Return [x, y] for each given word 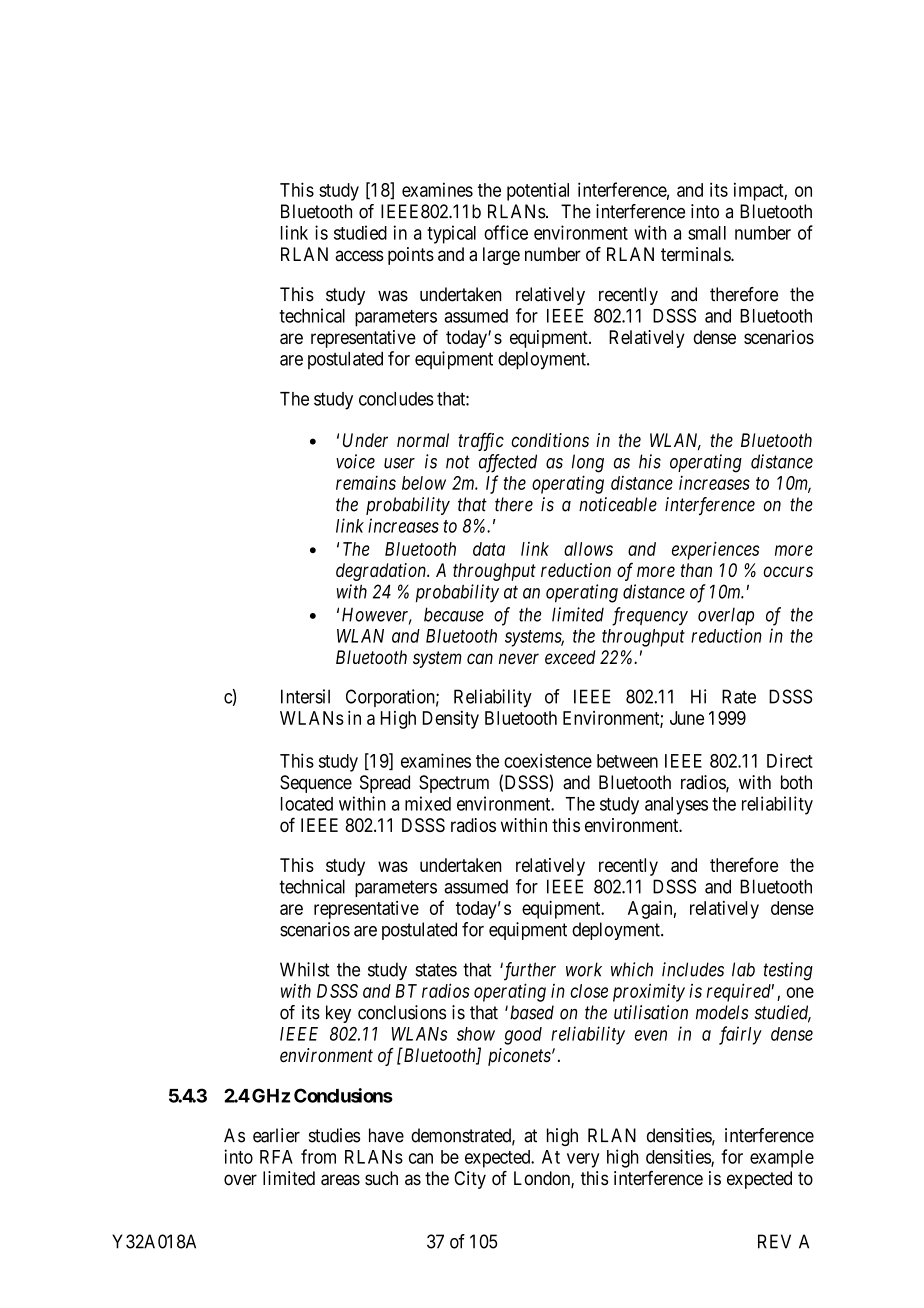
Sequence [316, 784]
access [359, 256]
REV [774, 1241]
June [687, 718]
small [707, 233]
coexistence [548, 760]
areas [340, 1180]
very [583, 1160]
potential [538, 191]
